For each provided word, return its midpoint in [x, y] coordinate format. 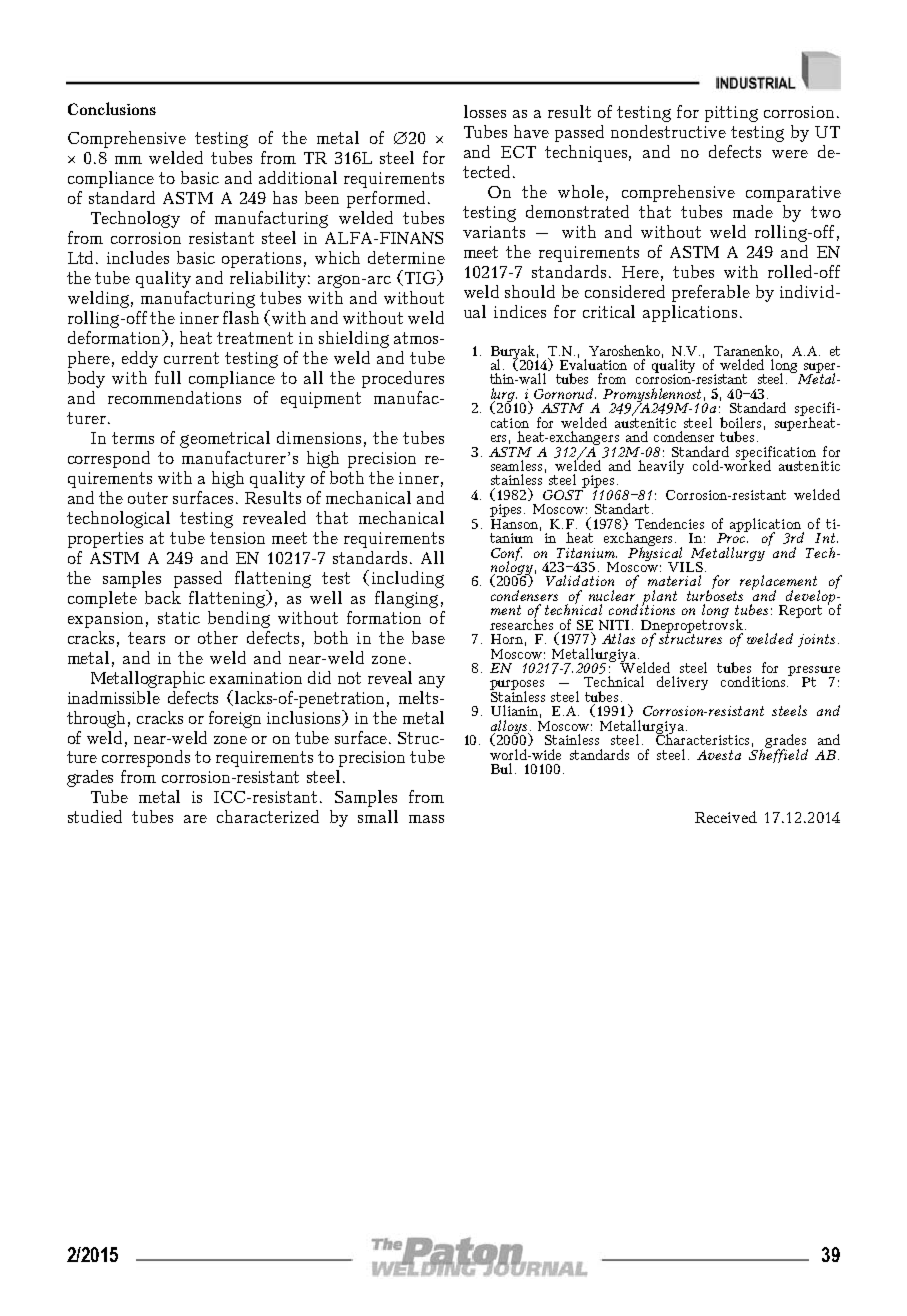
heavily [661, 467]
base [428, 637]
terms [133, 438]
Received [726, 817]
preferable [711, 293]
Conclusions [112, 108]
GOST [564, 493]
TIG [420, 278]
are [195, 819]
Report [800, 611]
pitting [731, 114]
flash [241, 317]
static [179, 618]
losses [485, 111]
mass [426, 819]
